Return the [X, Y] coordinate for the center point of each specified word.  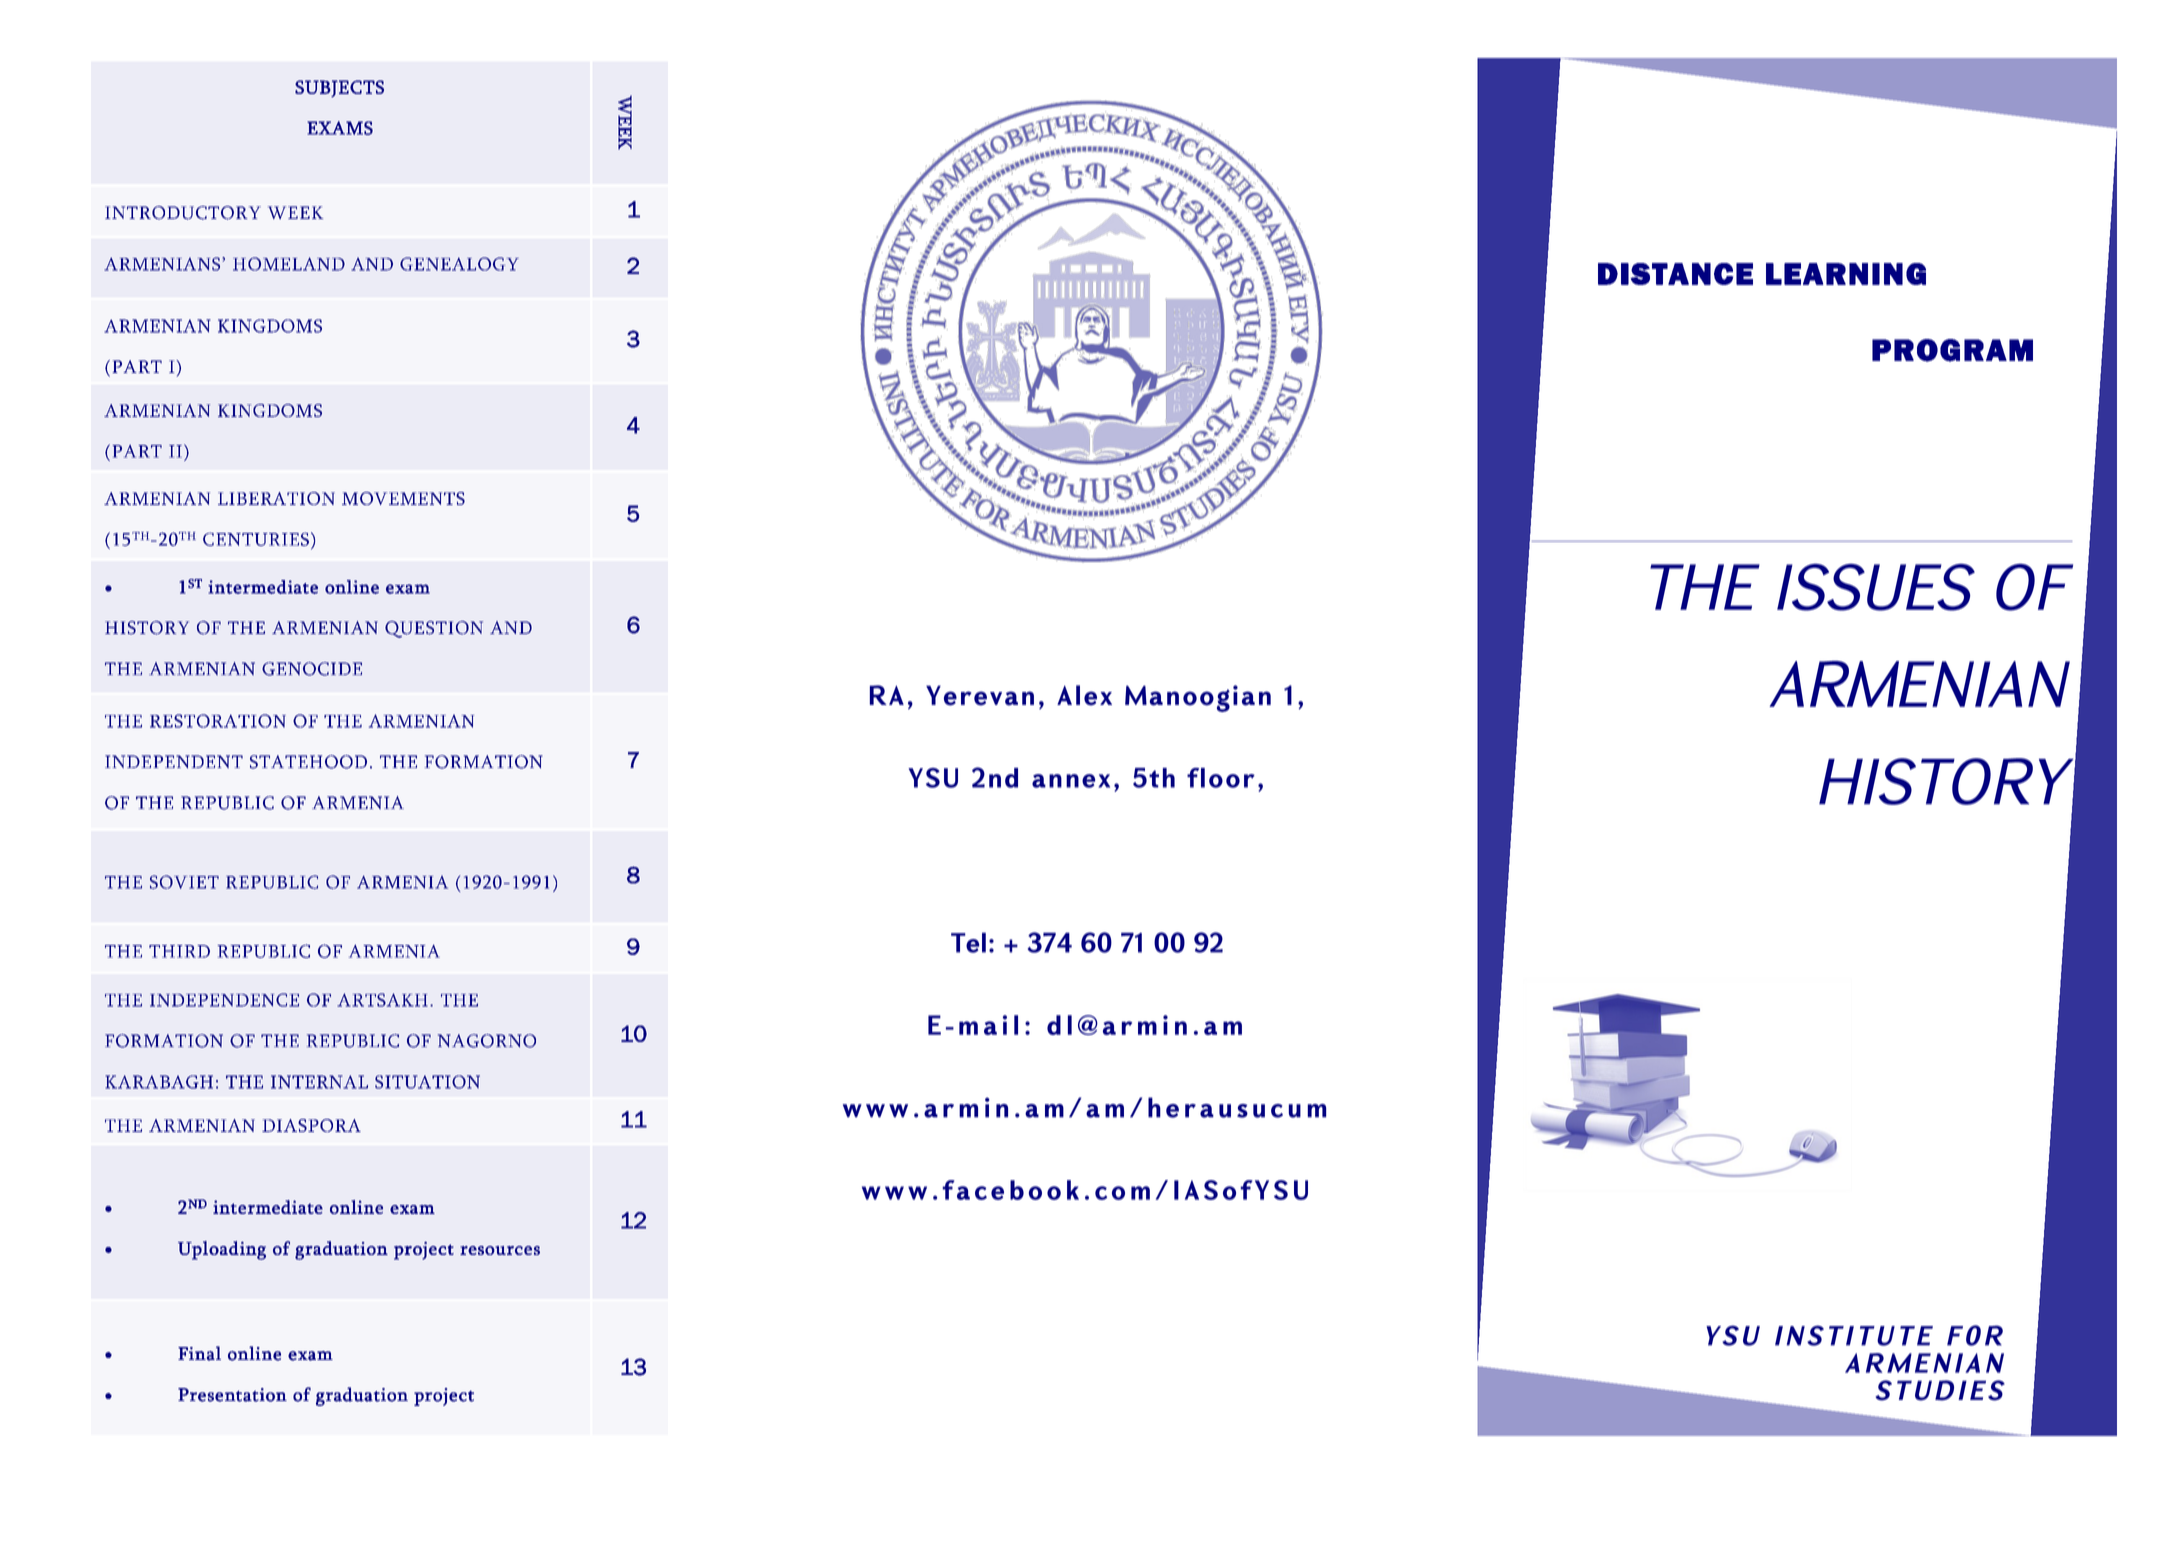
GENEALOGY [459, 264]
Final [199, 1353]
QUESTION [434, 629]
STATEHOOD [308, 762]
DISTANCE [1675, 274]
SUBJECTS [339, 89]
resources [500, 1250]
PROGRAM [1952, 350]
